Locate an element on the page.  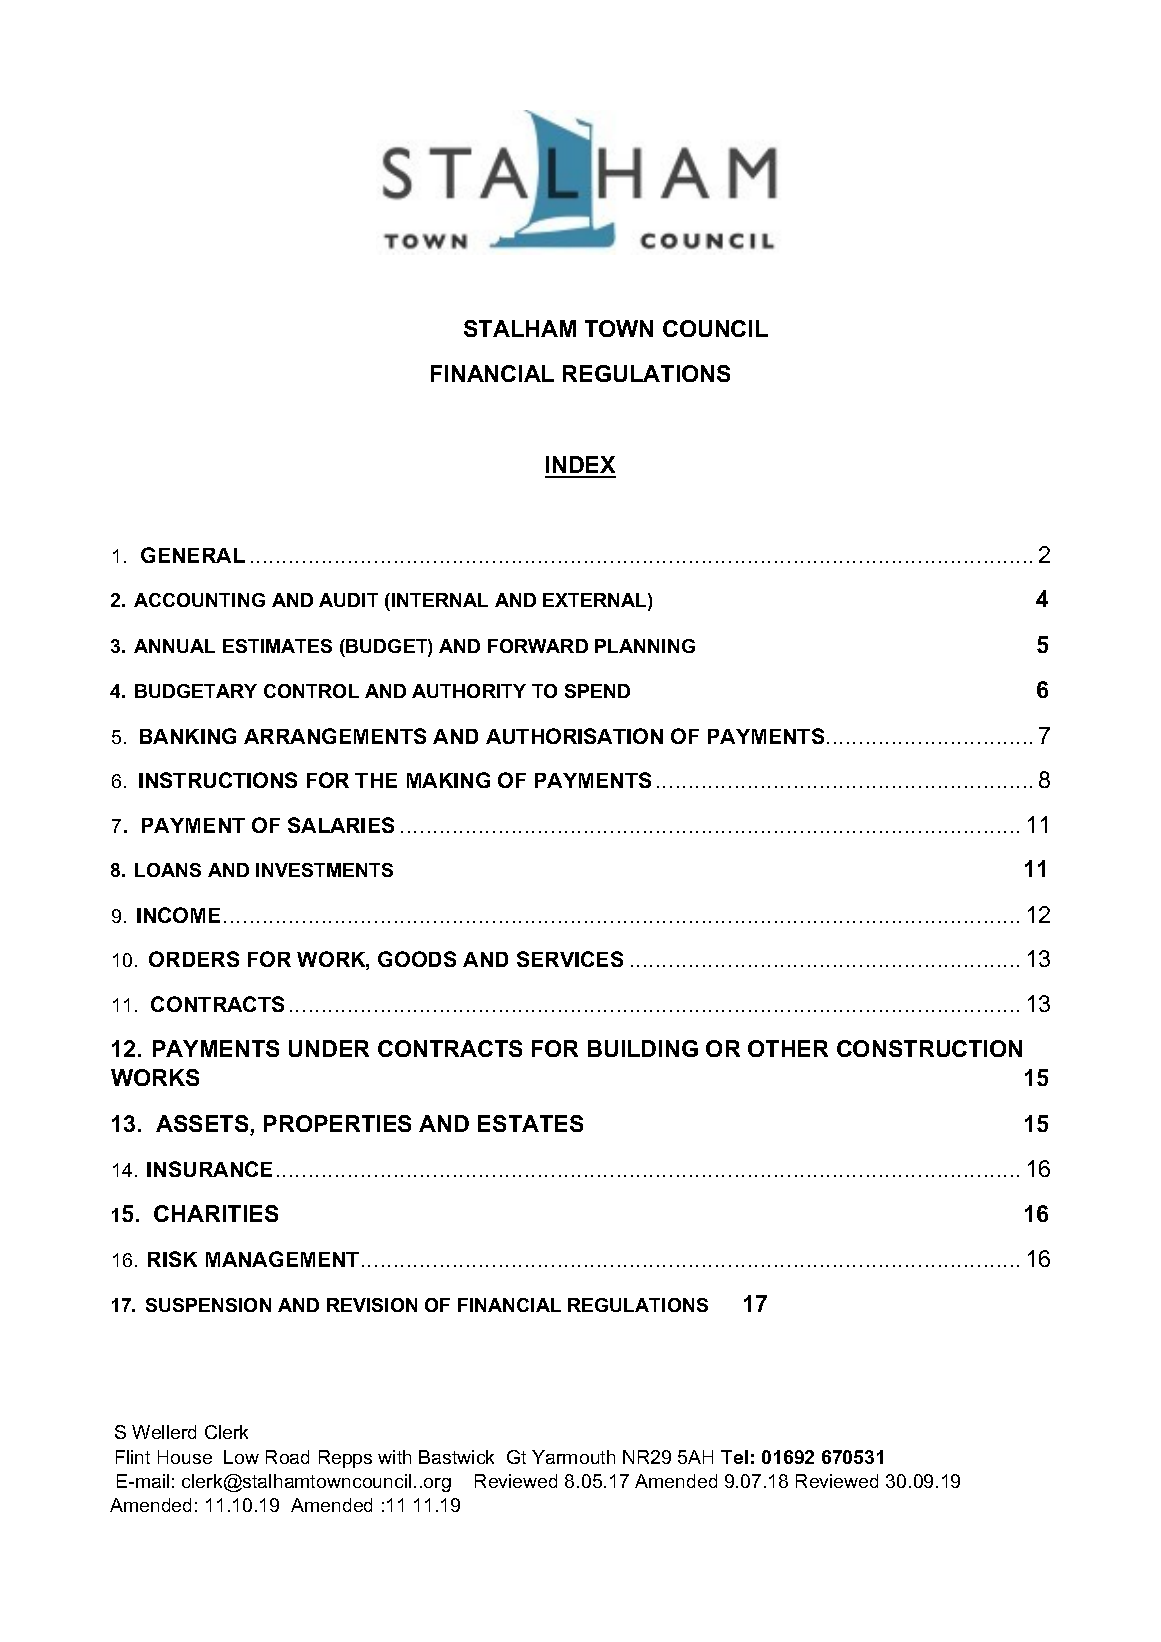
ACCOUNTING is located at coordinates (199, 600).
